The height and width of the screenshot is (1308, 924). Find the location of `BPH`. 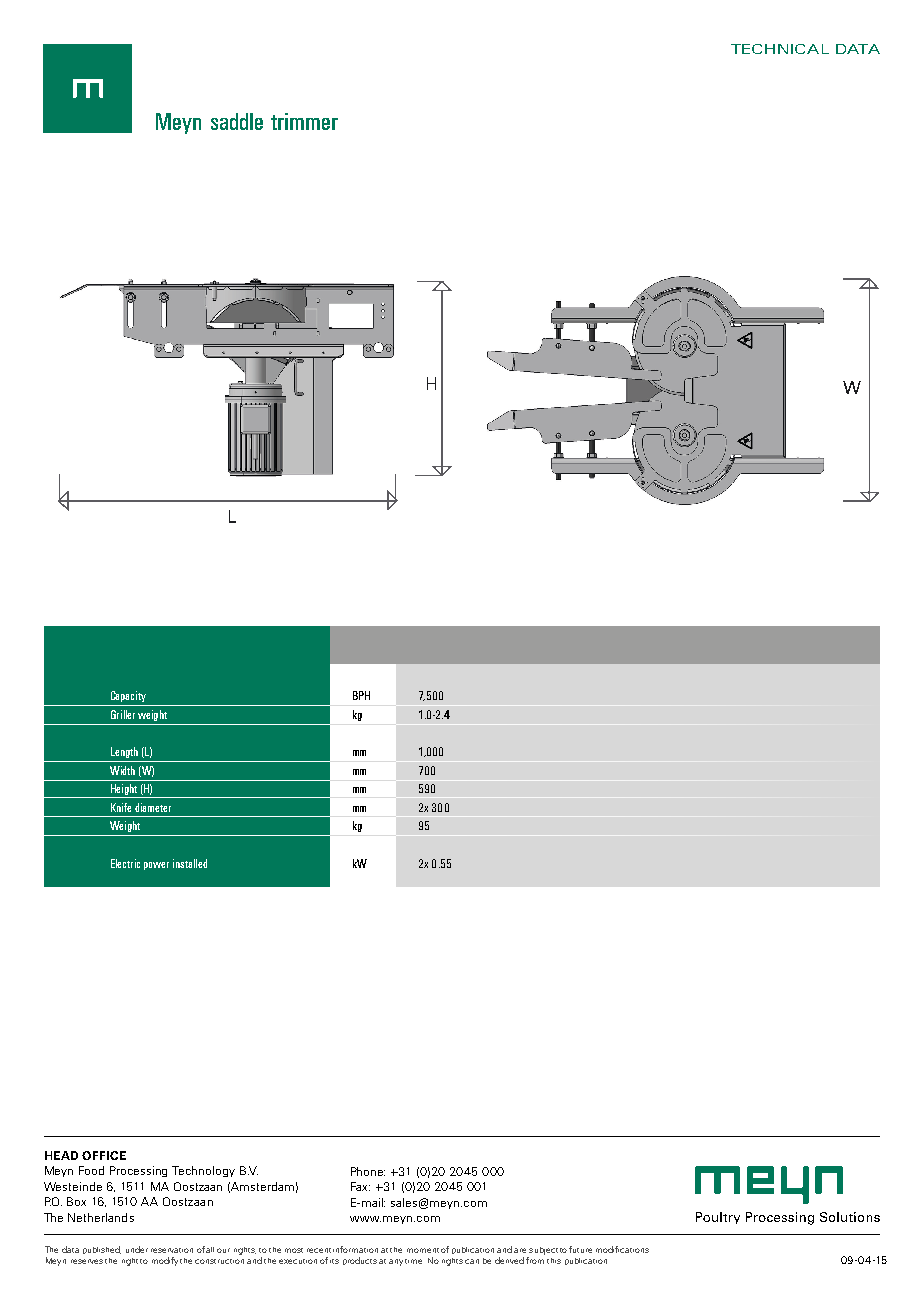

BPH is located at coordinates (361, 695).
